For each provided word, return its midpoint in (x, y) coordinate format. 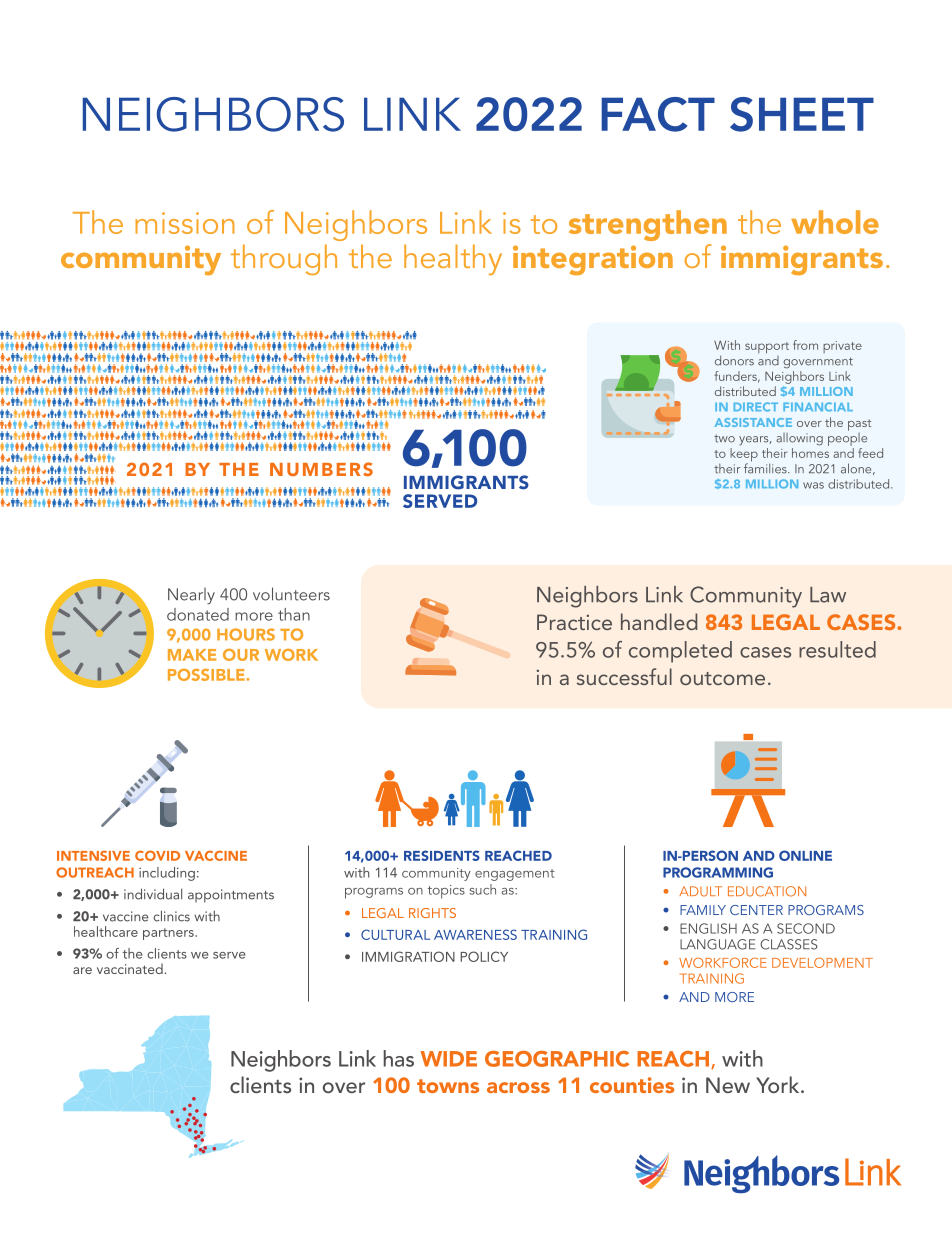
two (724, 439)
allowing (799, 439)
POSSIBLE (207, 675)
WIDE (448, 1059)
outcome (722, 678)
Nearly (191, 596)
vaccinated (130, 968)
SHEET (802, 114)
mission (184, 223)
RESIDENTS (442, 855)
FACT (658, 114)
